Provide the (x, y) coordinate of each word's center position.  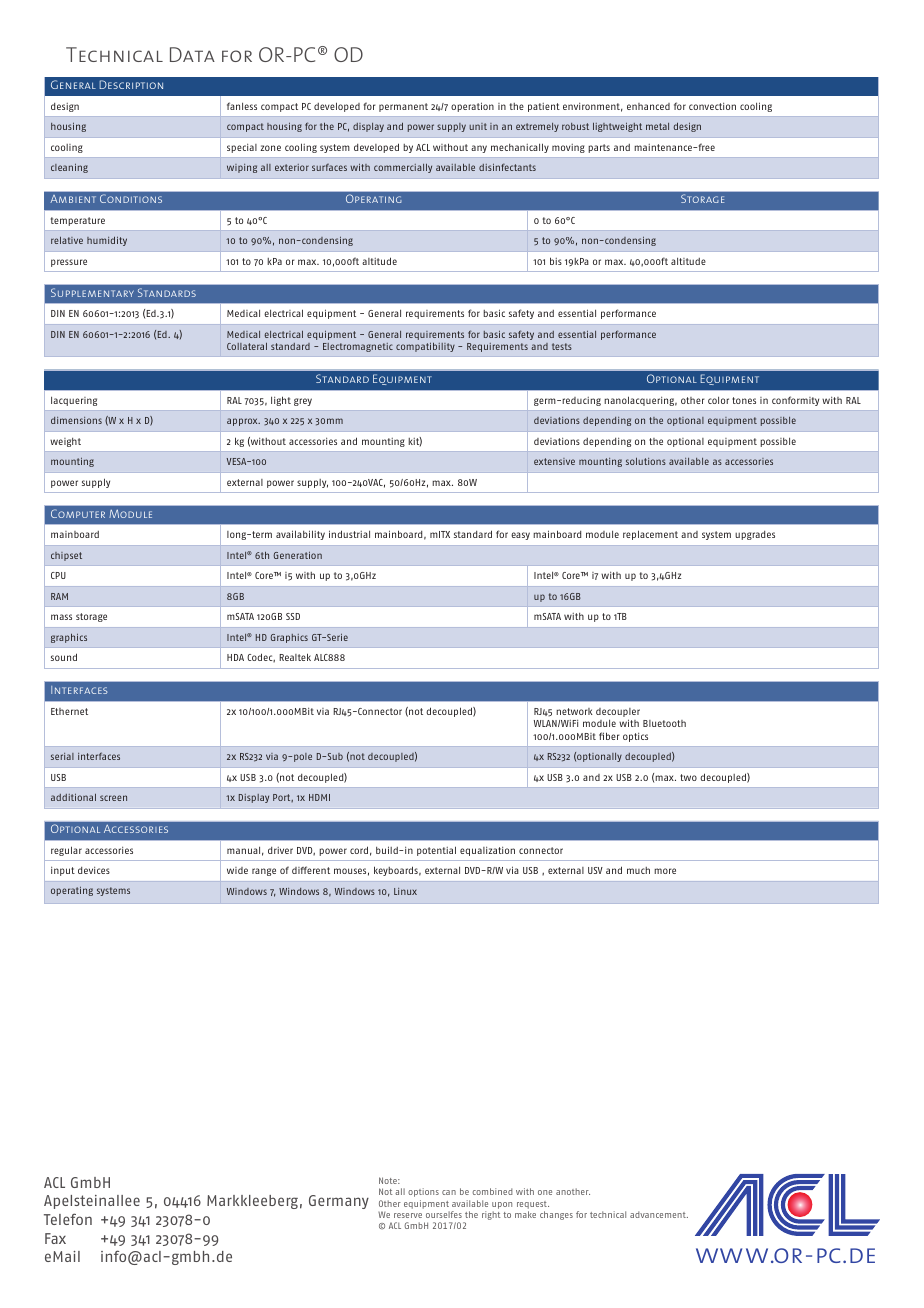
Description (131, 84)
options (423, 1192)
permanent (403, 107)
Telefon (68, 1219)
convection (712, 106)
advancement (659, 1214)
